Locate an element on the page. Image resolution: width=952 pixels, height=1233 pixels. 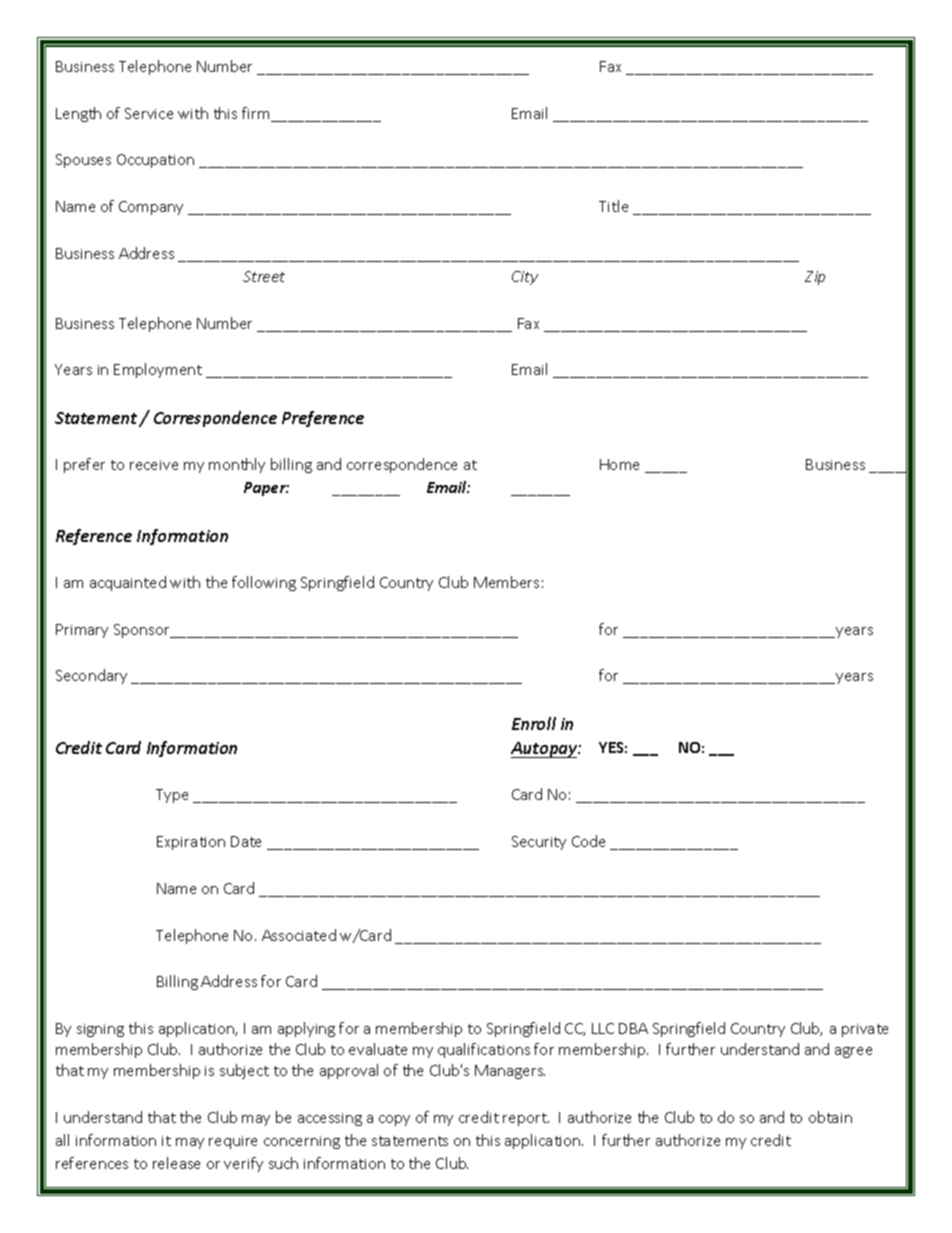
City is located at coordinates (525, 278).
